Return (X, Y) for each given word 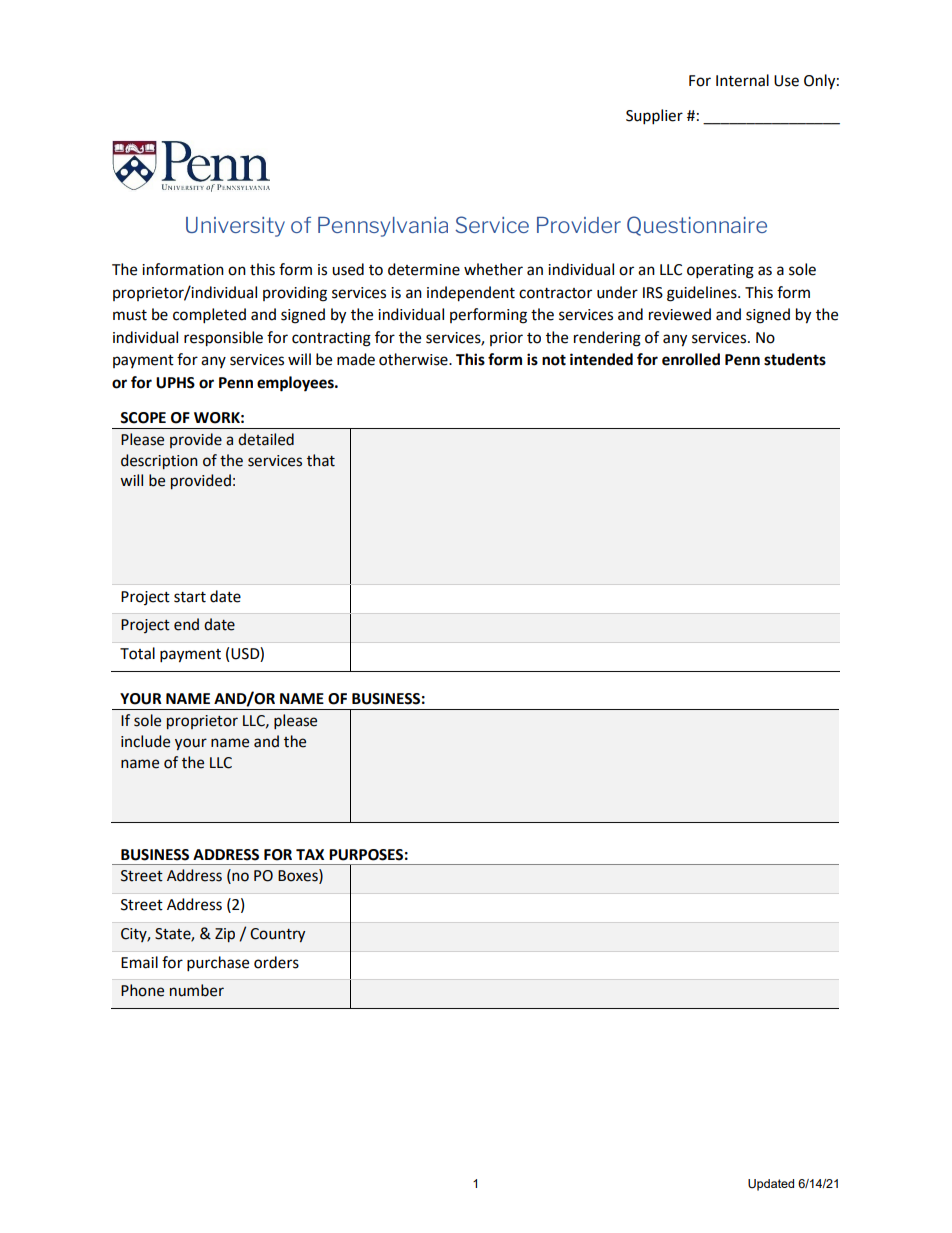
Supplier (654, 117)
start (190, 597)
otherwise (414, 359)
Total (137, 653)
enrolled (691, 359)
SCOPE (143, 418)
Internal (742, 80)
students (795, 359)
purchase (218, 964)
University (235, 227)
